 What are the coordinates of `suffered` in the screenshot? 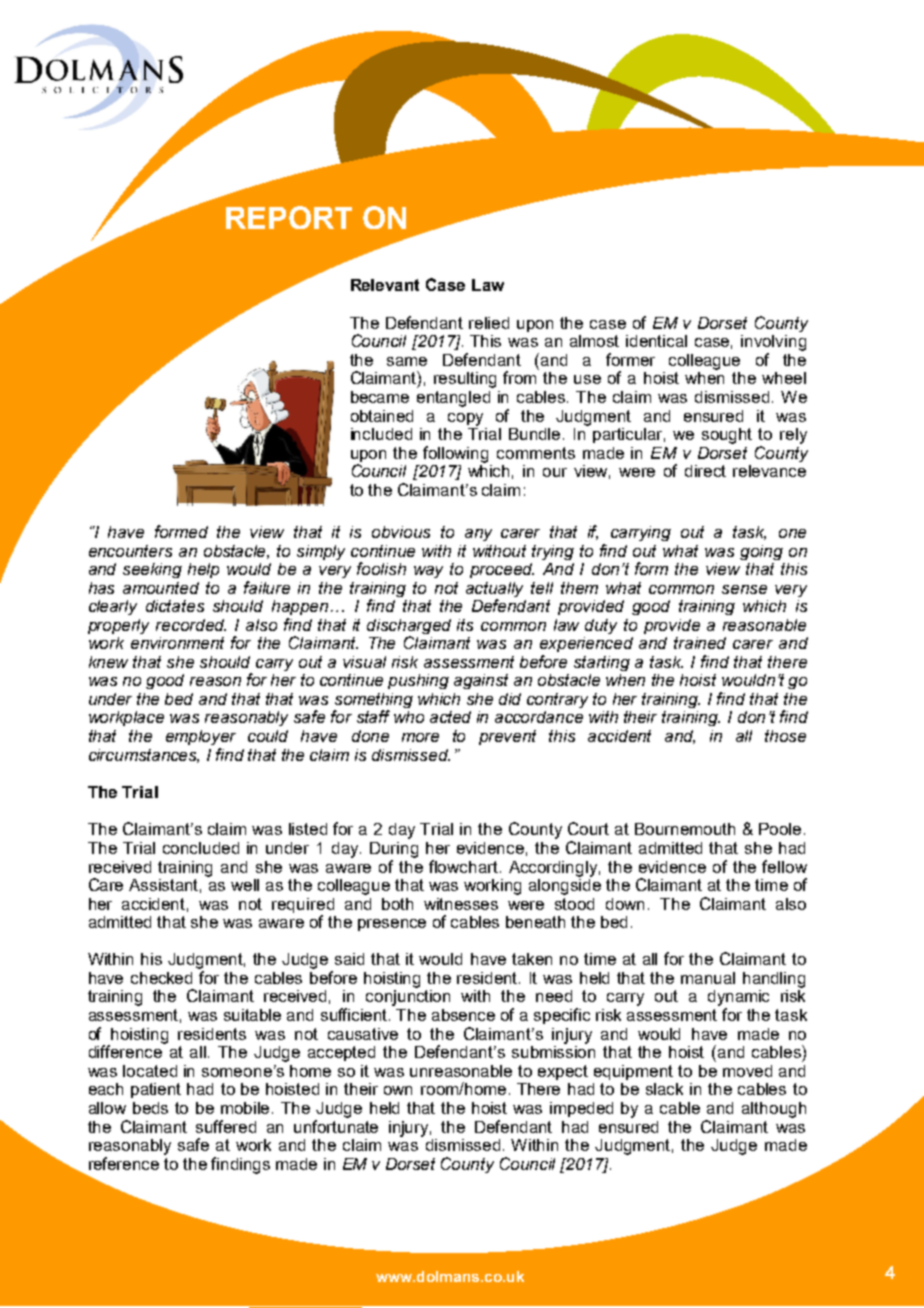 It's located at (226, 1126).
